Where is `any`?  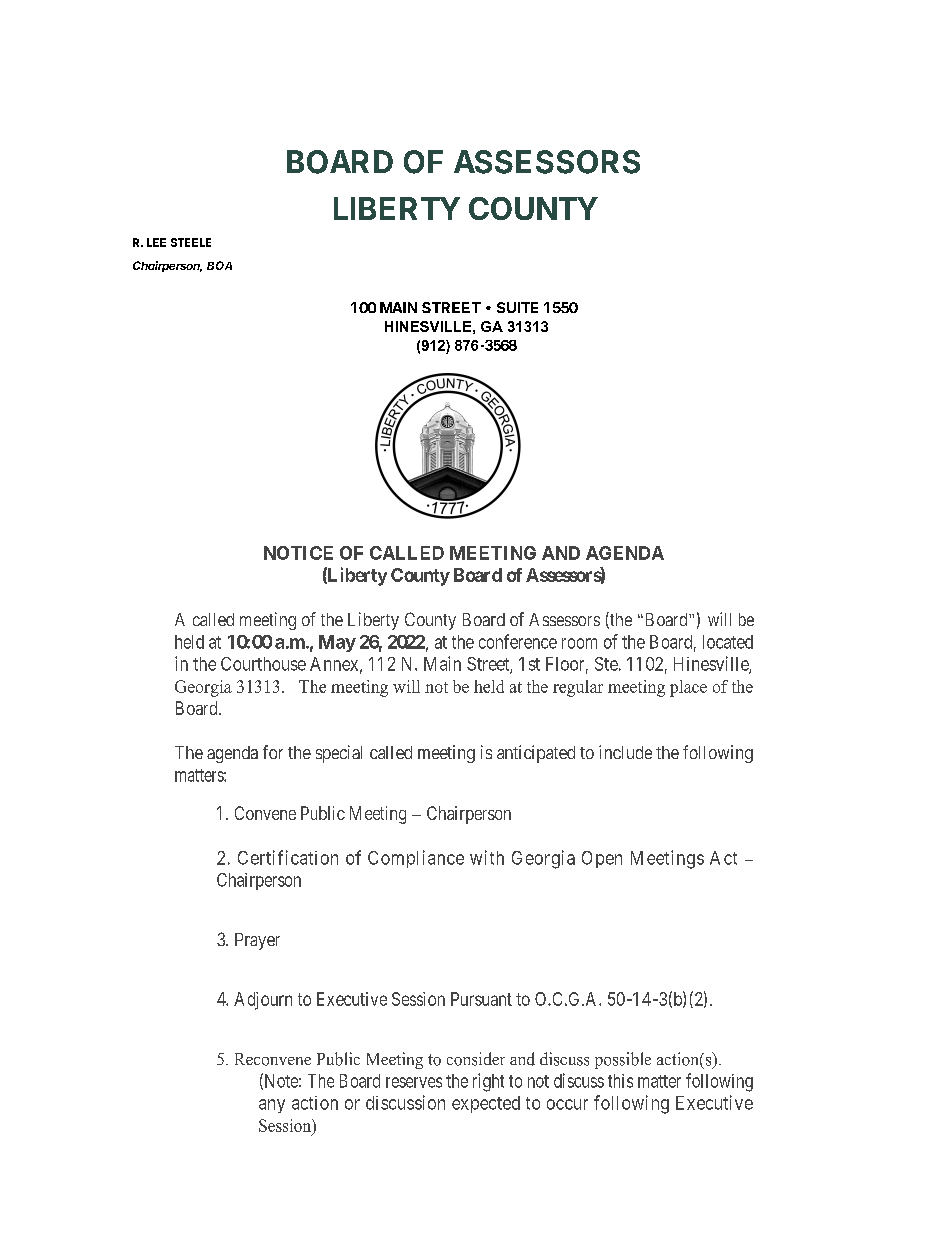 any is located at coordinates (272, 1106).
